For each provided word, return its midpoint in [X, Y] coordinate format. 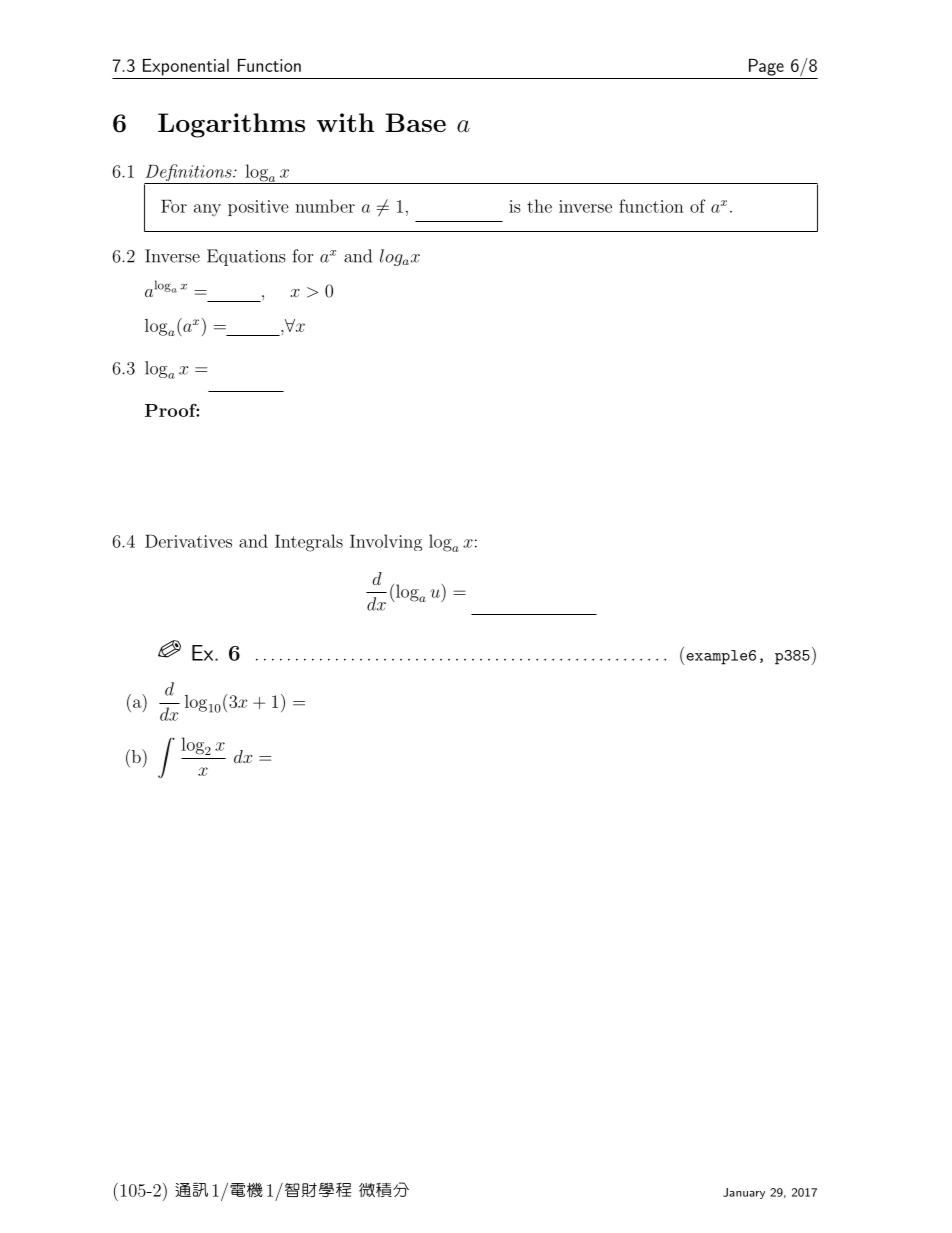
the [539, 206]
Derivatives [188, 541]
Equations [246, 257]
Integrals [309, 543]
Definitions [189, 174]
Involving [386, 542]
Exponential [186, 67]
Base [415, 122]
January [744, 1193]
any [207, 210]
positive [258, 208]
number [325, 206]
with [345, 122]
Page [766, 67]
